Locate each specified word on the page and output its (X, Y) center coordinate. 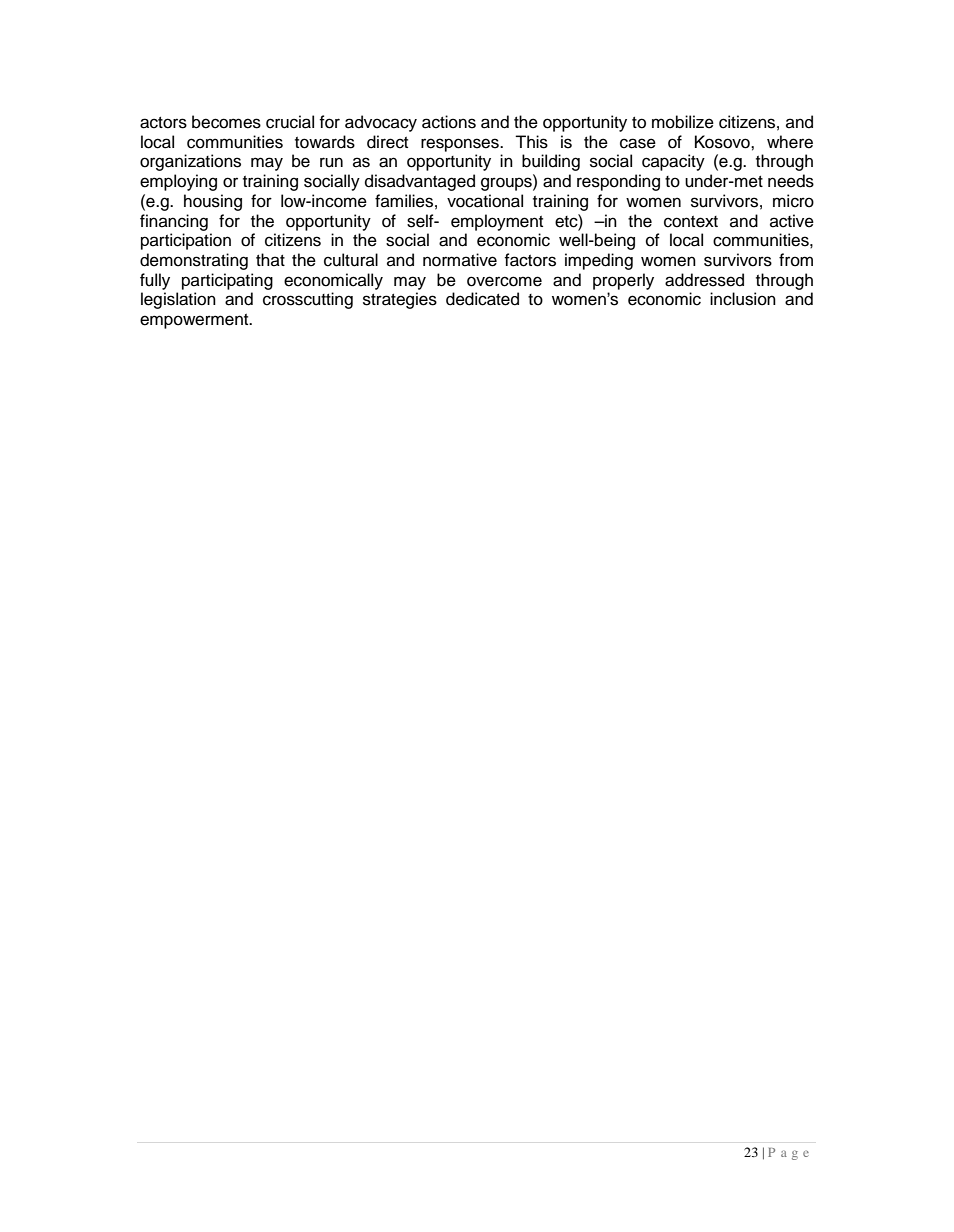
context (691, 222)
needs (791, 181)
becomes (226, 122)
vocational (485, 201)
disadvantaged (420, 182)
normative (460, 260)
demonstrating (194, 261)
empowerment (195, 321)
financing (174, 222)
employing (178, 182)
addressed (704, 280)
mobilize (683, 122)
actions (449, 122)
